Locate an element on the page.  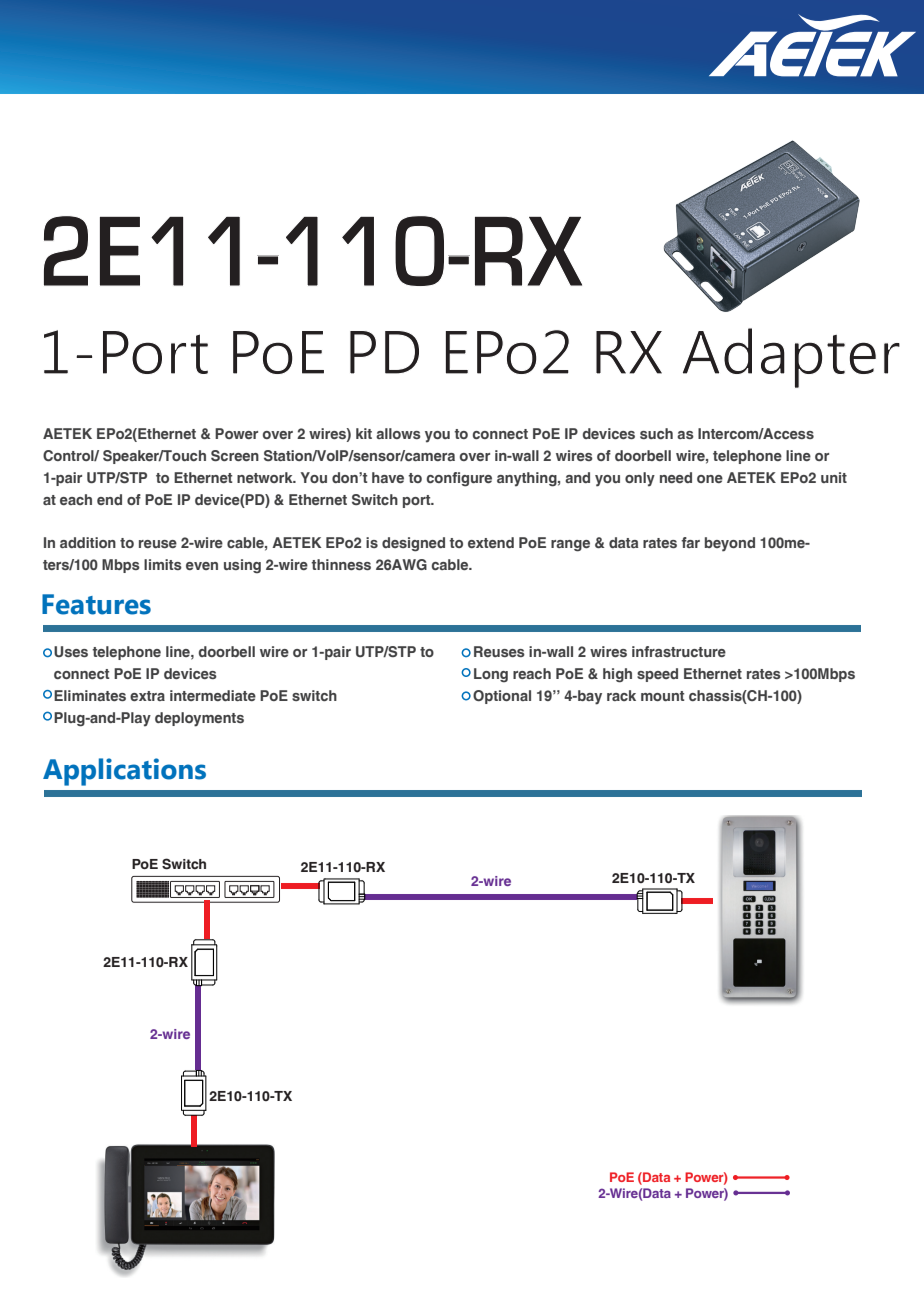
allows is located at coordinates (398, 433).
